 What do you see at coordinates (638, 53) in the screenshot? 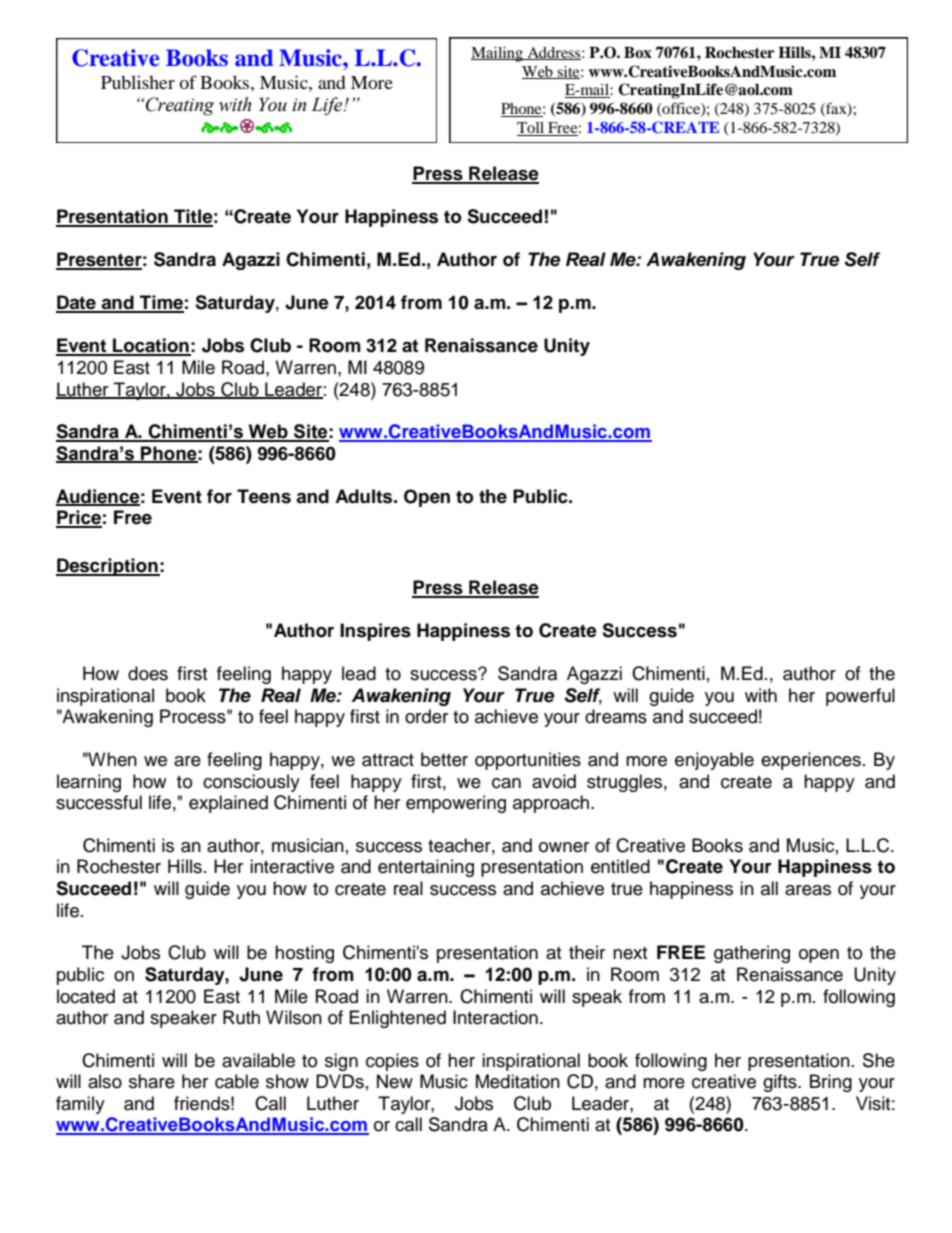
I see `Box` at bounding box center [638, 53].
